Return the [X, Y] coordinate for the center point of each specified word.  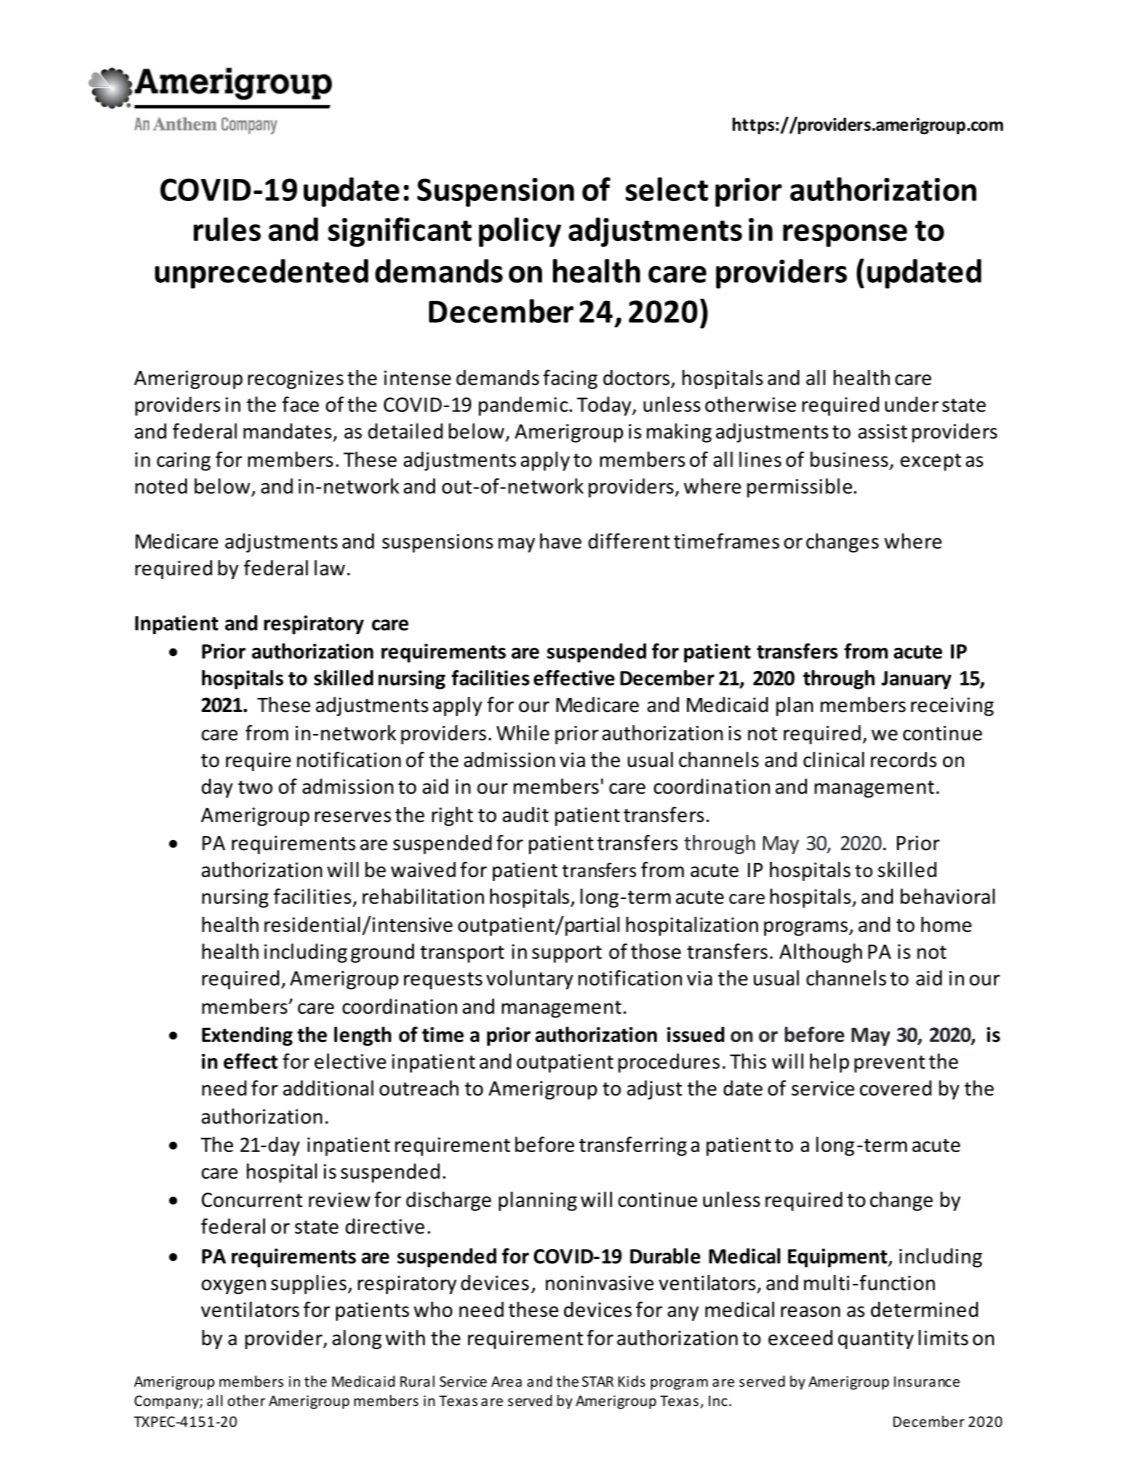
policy [520, 232]
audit [525, 814]
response [845, 235]
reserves [353, 816]
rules [227, 229]
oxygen [233, 1286]
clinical [833, 759]
